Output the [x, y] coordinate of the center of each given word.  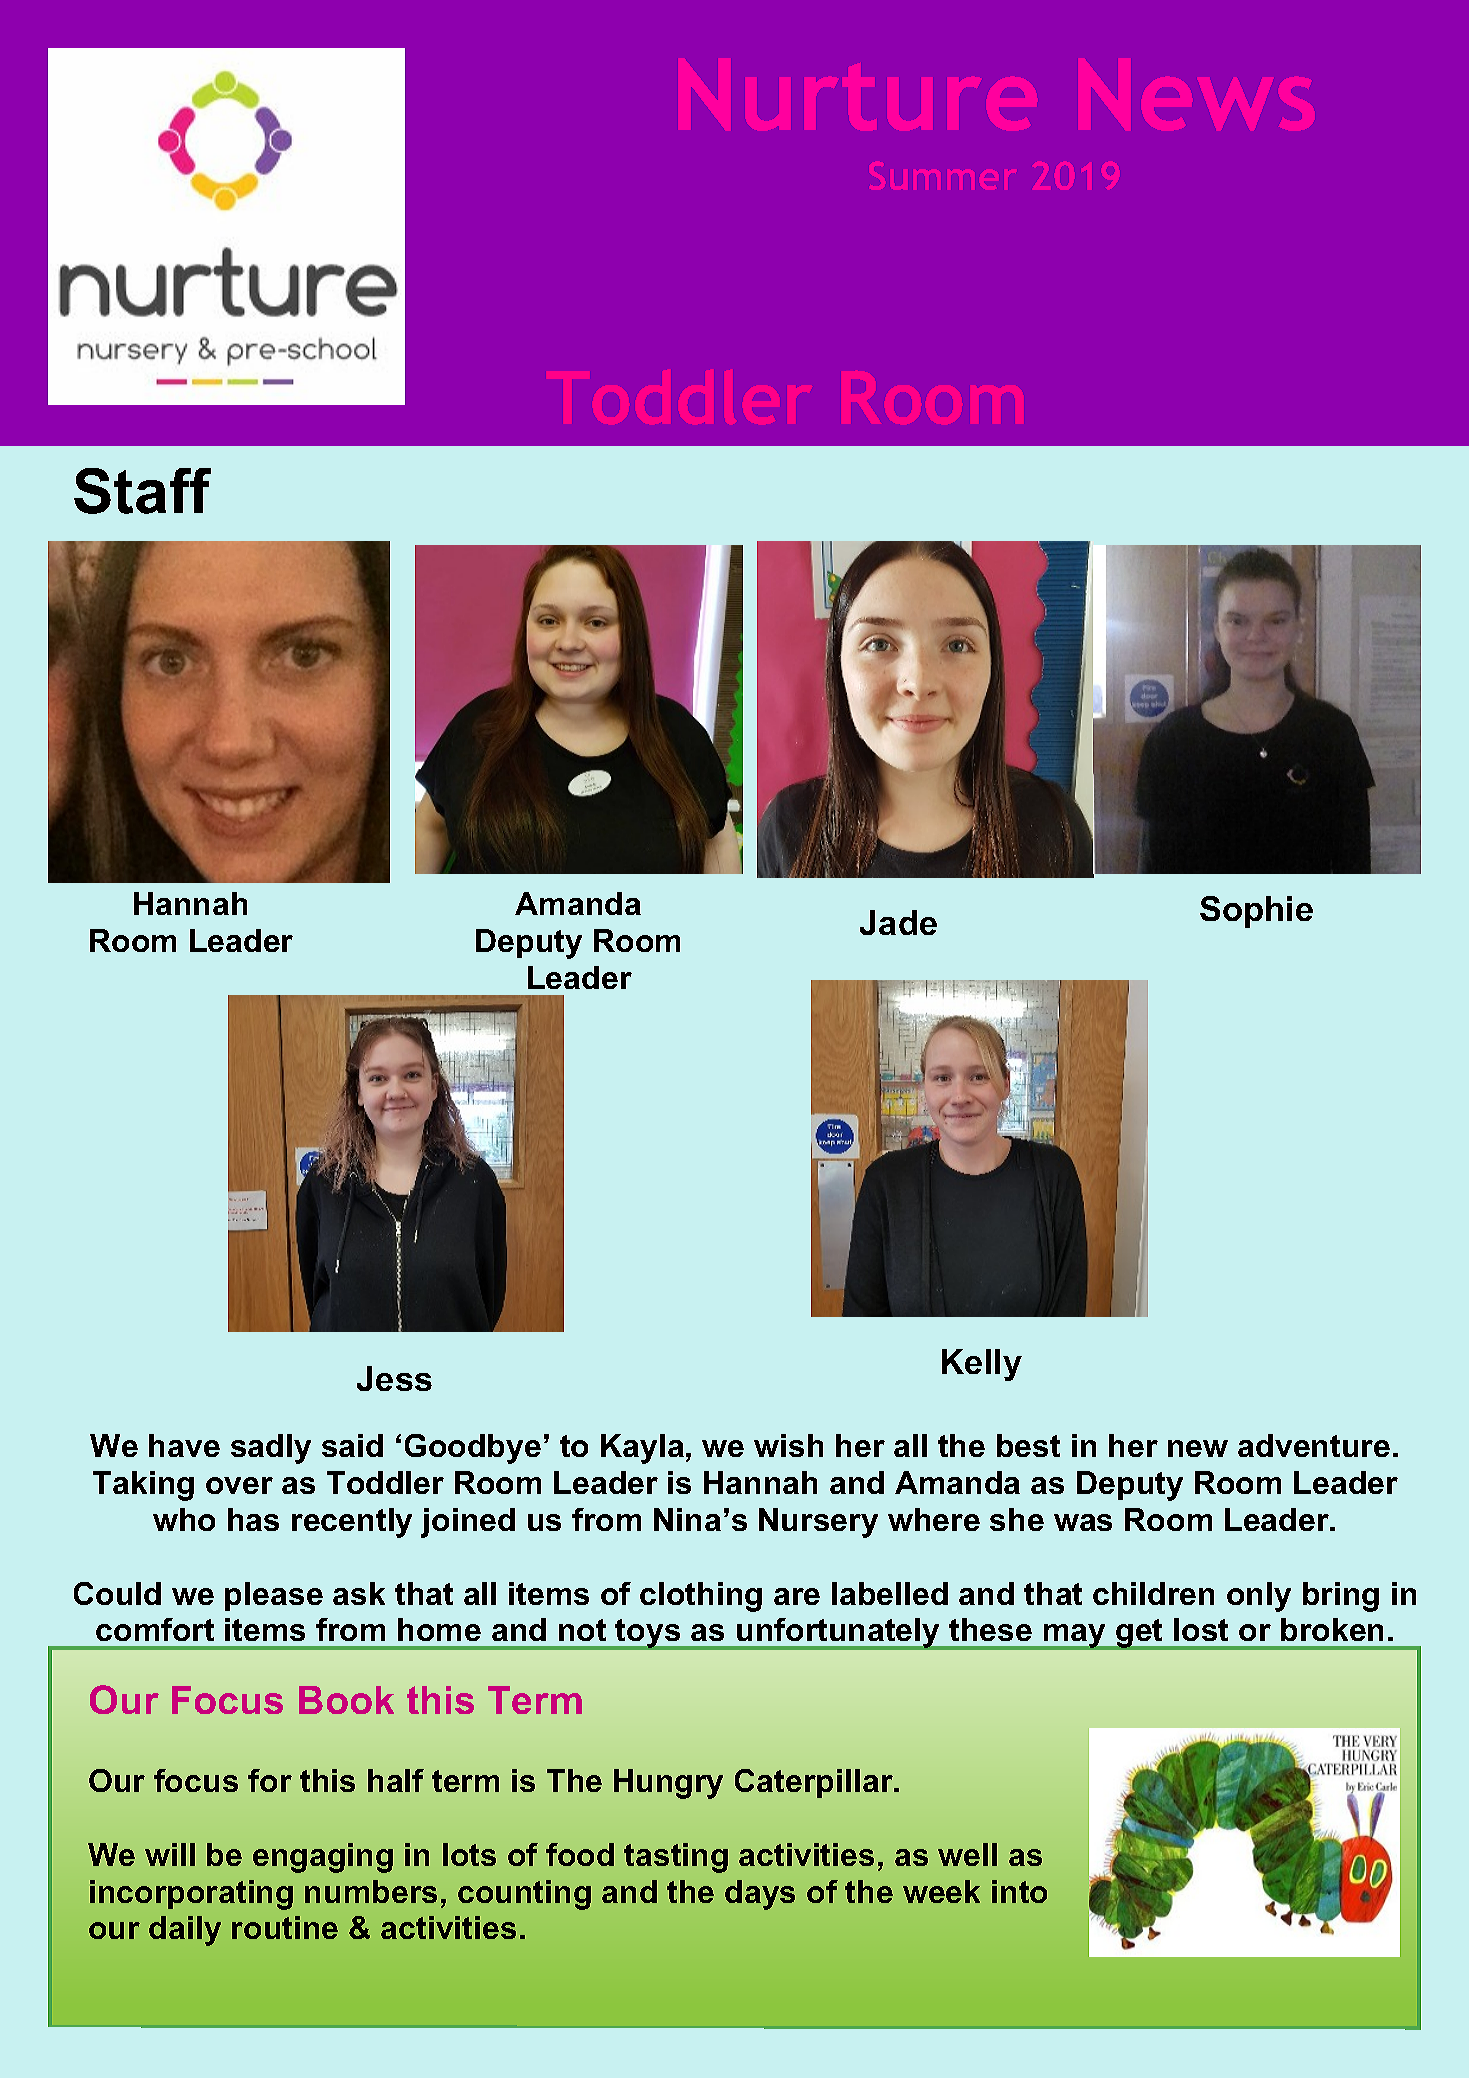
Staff [142, 491]
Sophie [1256, 912]
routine [285, 1927]
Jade [898, 922]
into [1019, 1891]
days [760, 1895]
